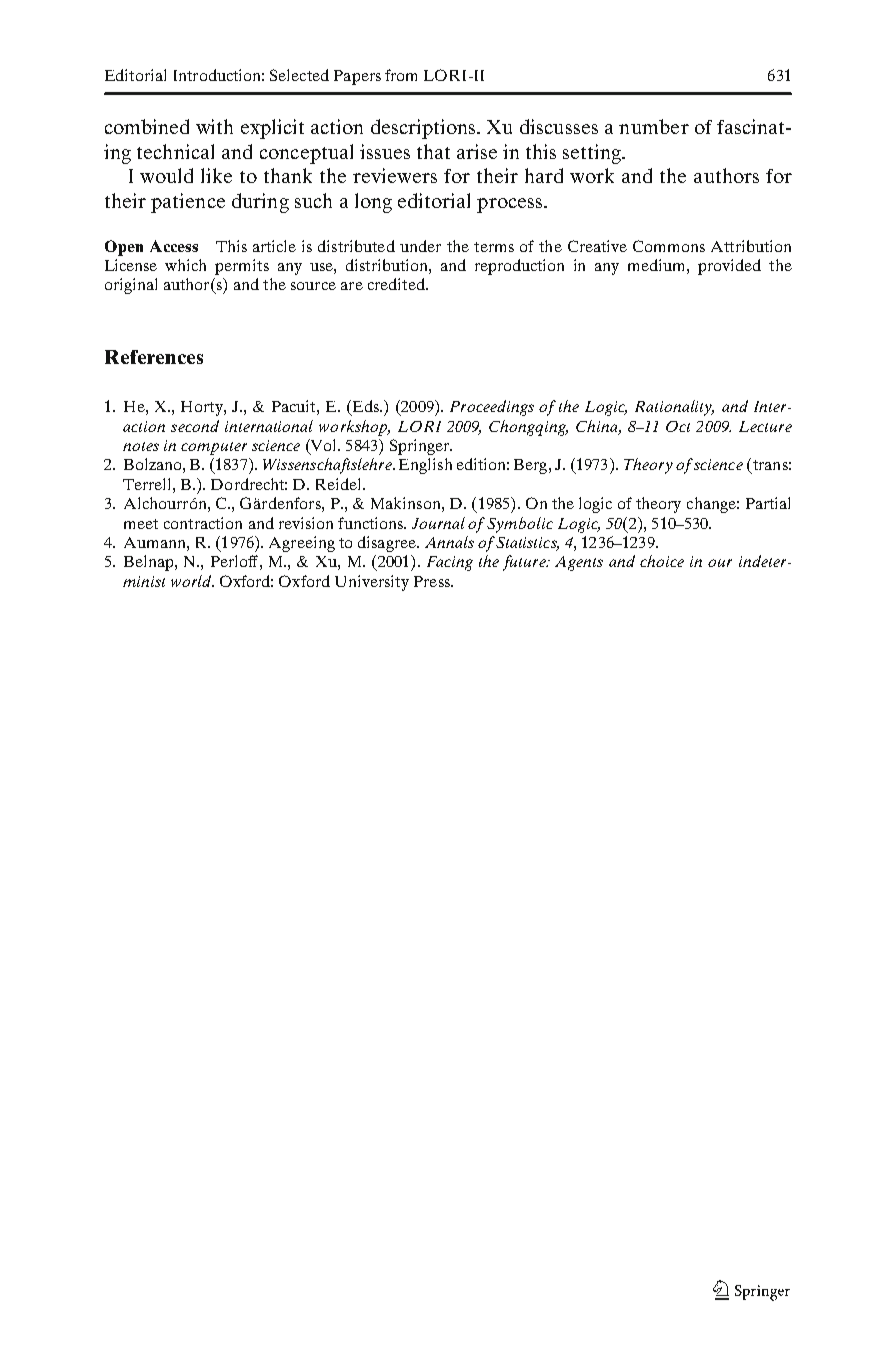  What do you see at coordinates (450, 563) in the screenshot?
I see `Facing` at bounding box center [450, 563].
